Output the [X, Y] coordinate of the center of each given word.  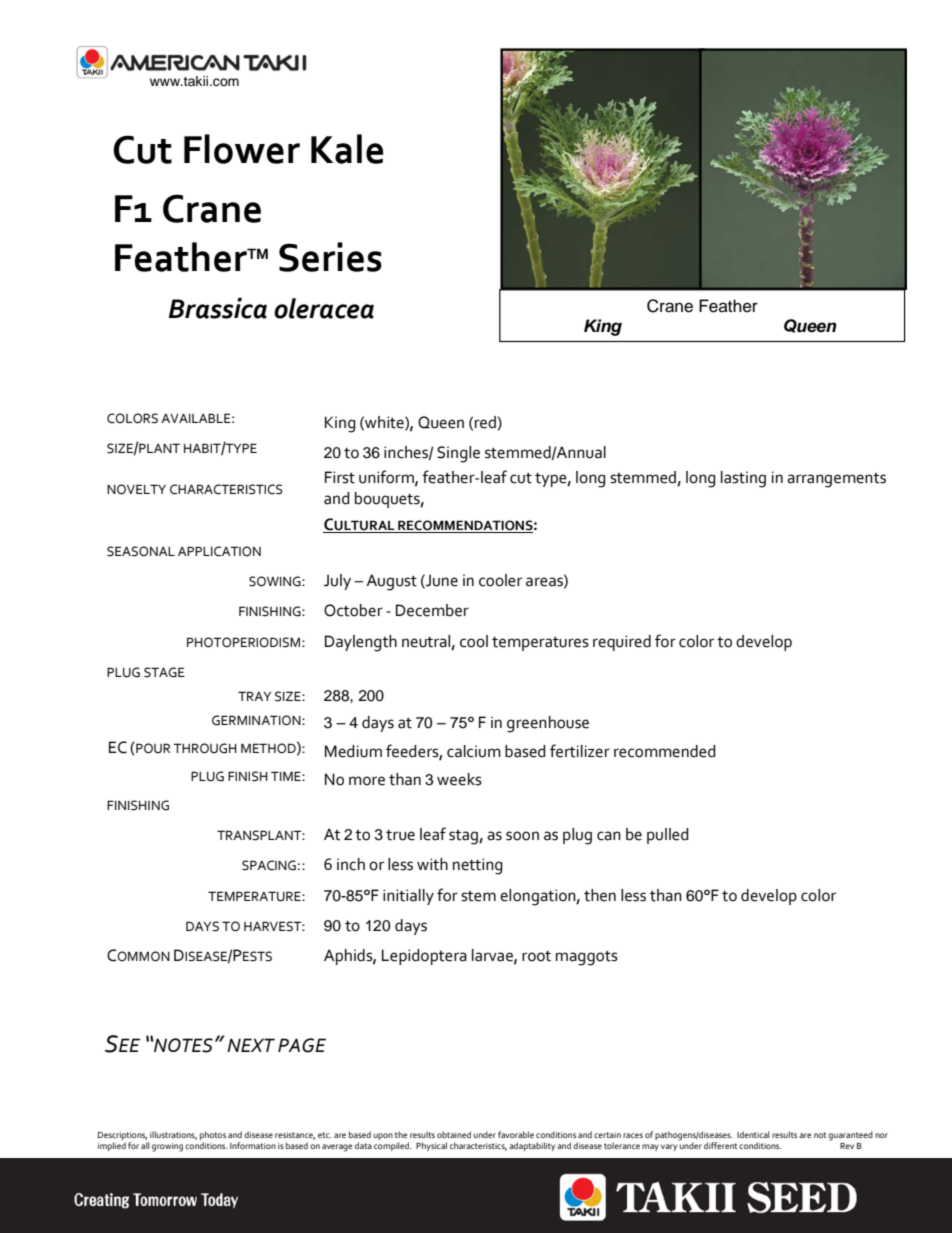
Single [458, 454]
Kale [347, 149]
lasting [743, 479]
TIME [287, 776]
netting [478, 866]
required [622, 643]
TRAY [254, 696]
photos [213, 1135]
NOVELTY [136, 489]
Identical [753, 1134]
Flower [242, 149]
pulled [668, 836]
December [432, 610]
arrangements [836, 480]
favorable [516, 1134]
